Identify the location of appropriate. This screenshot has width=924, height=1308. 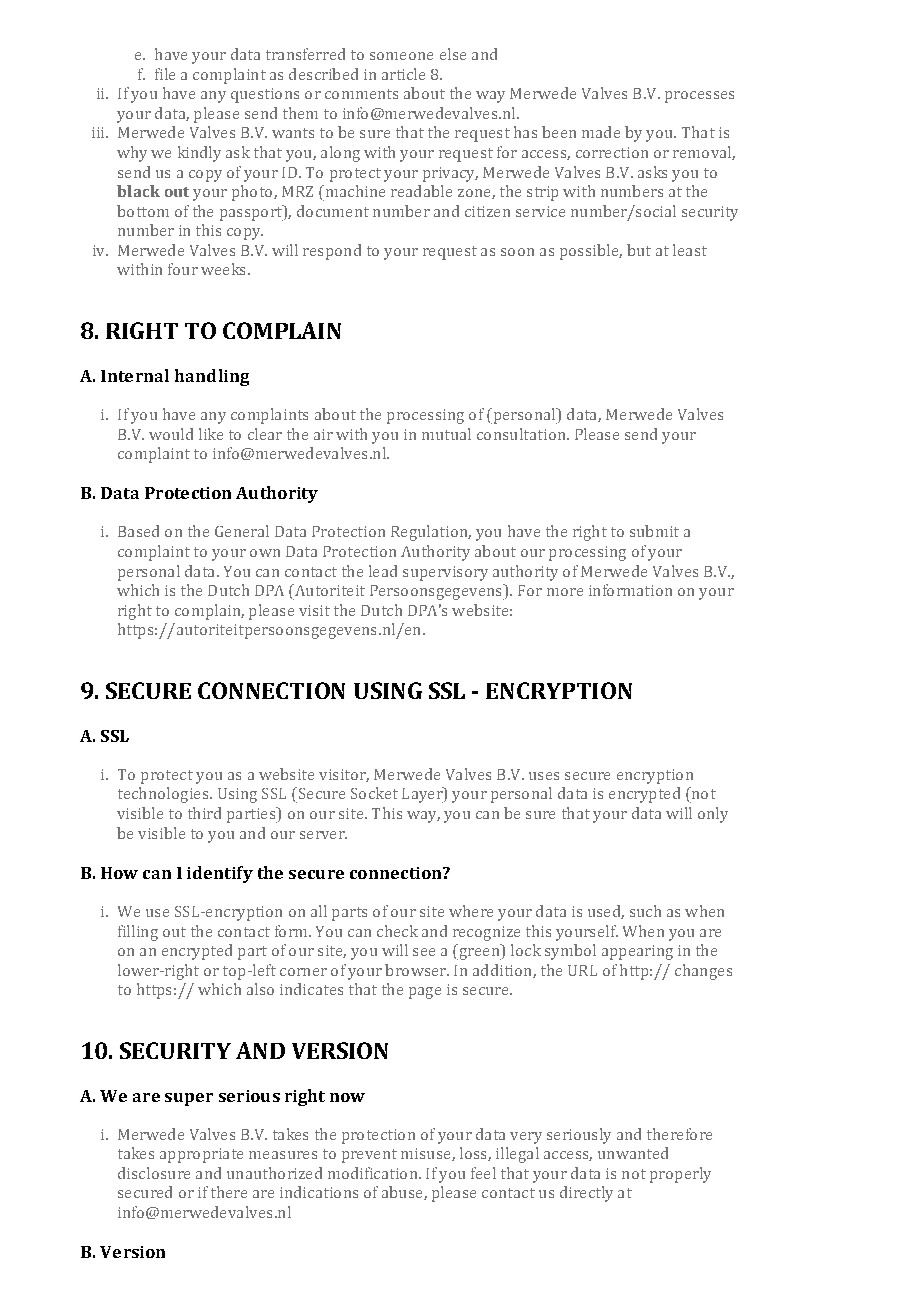
(201, 1155).
